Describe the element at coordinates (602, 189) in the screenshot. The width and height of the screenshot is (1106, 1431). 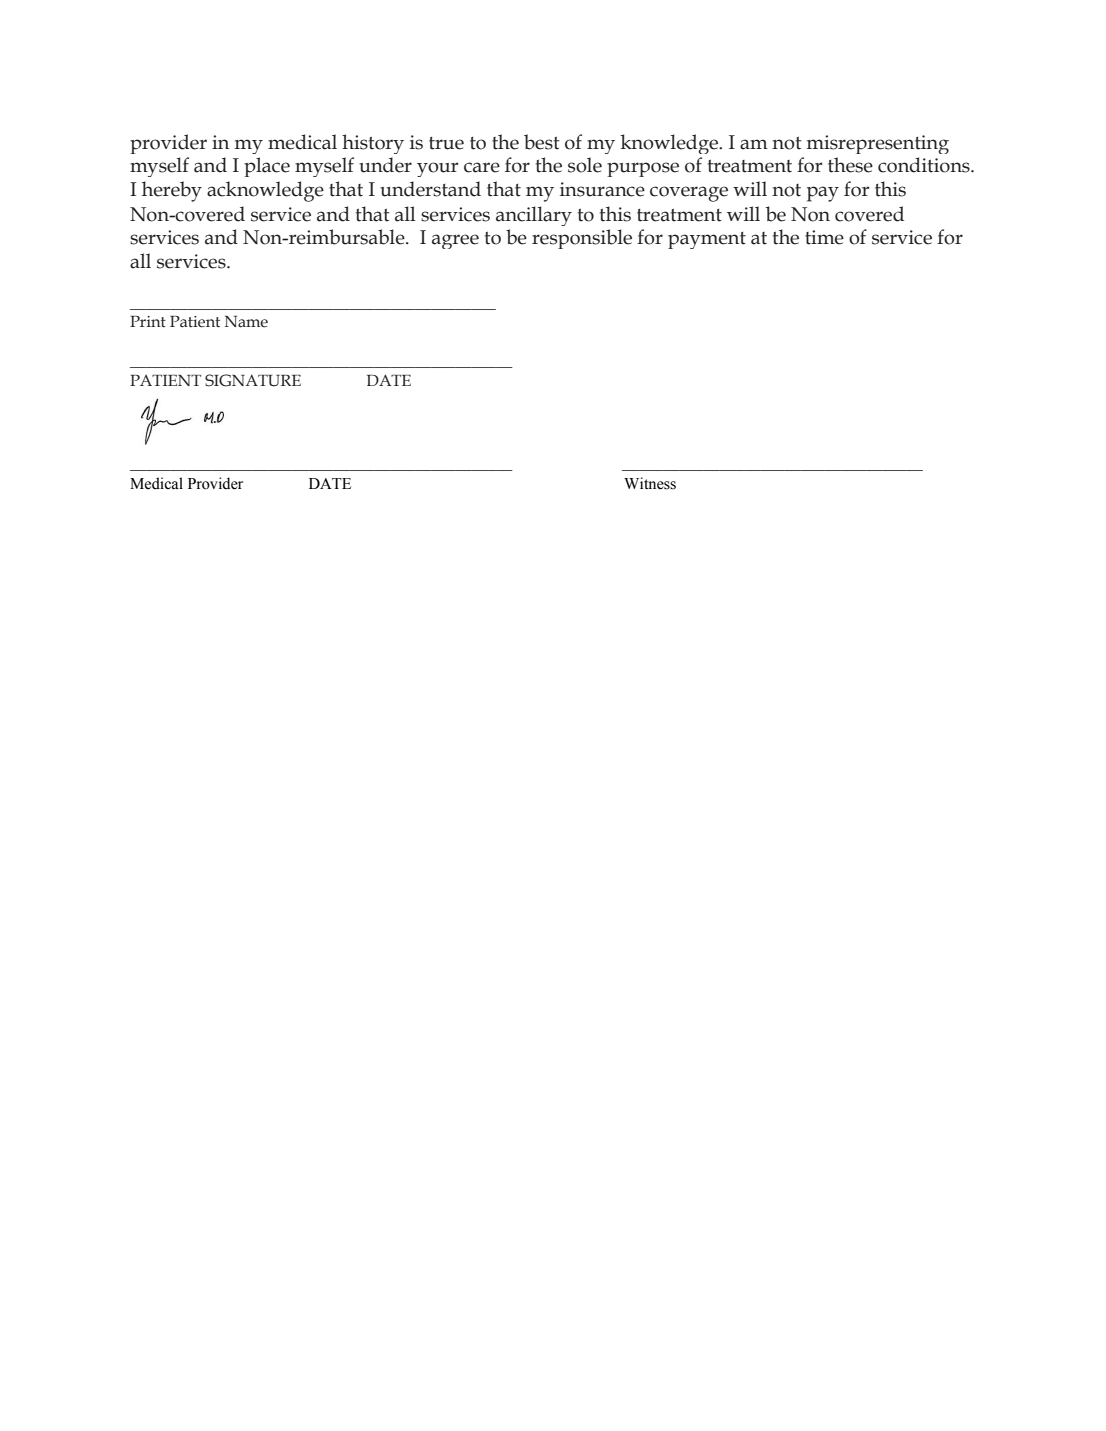
I see `insurance` at that location.
